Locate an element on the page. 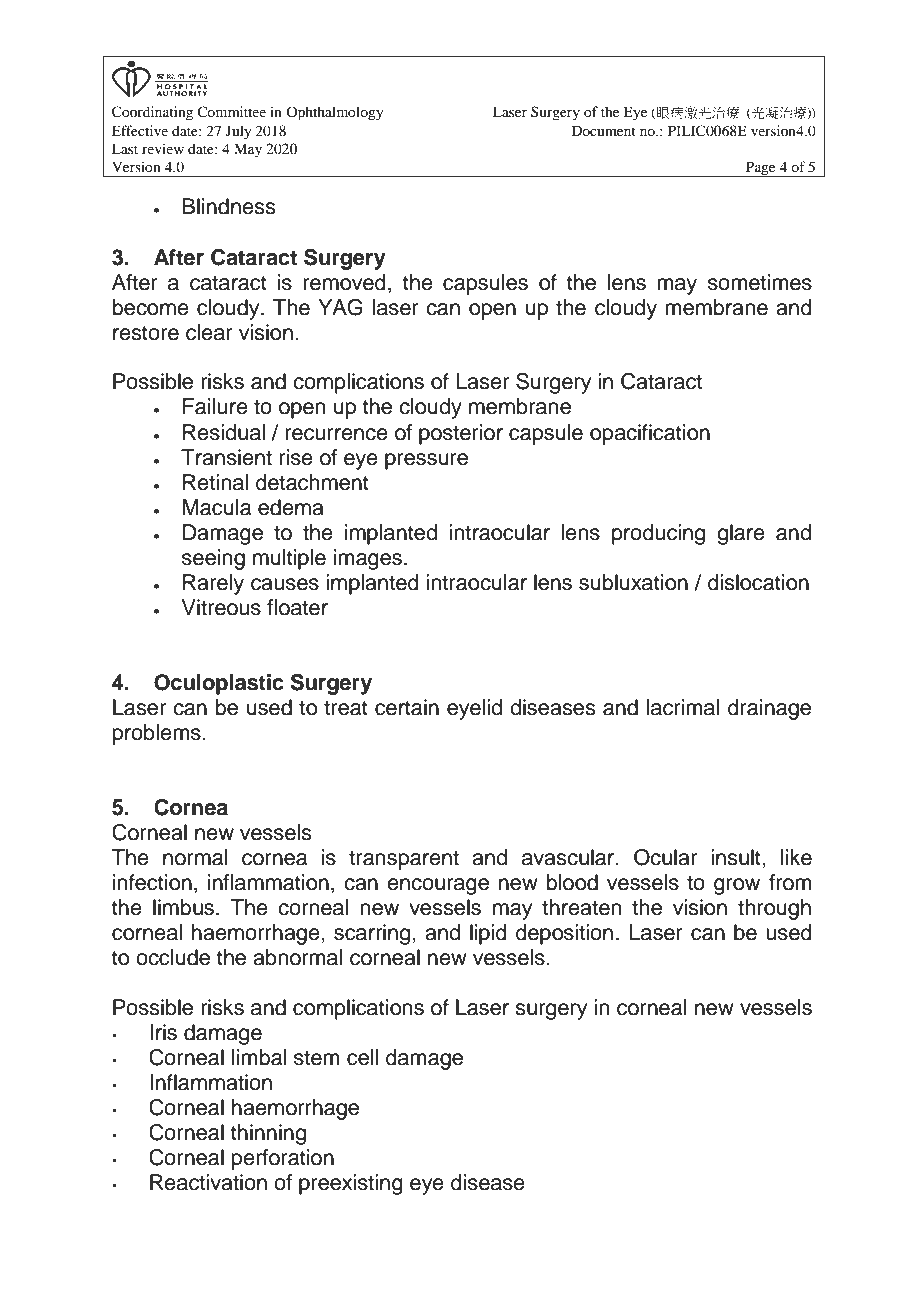 This image has width=924, height=1308. Document is located at coordinates (604, 130).
